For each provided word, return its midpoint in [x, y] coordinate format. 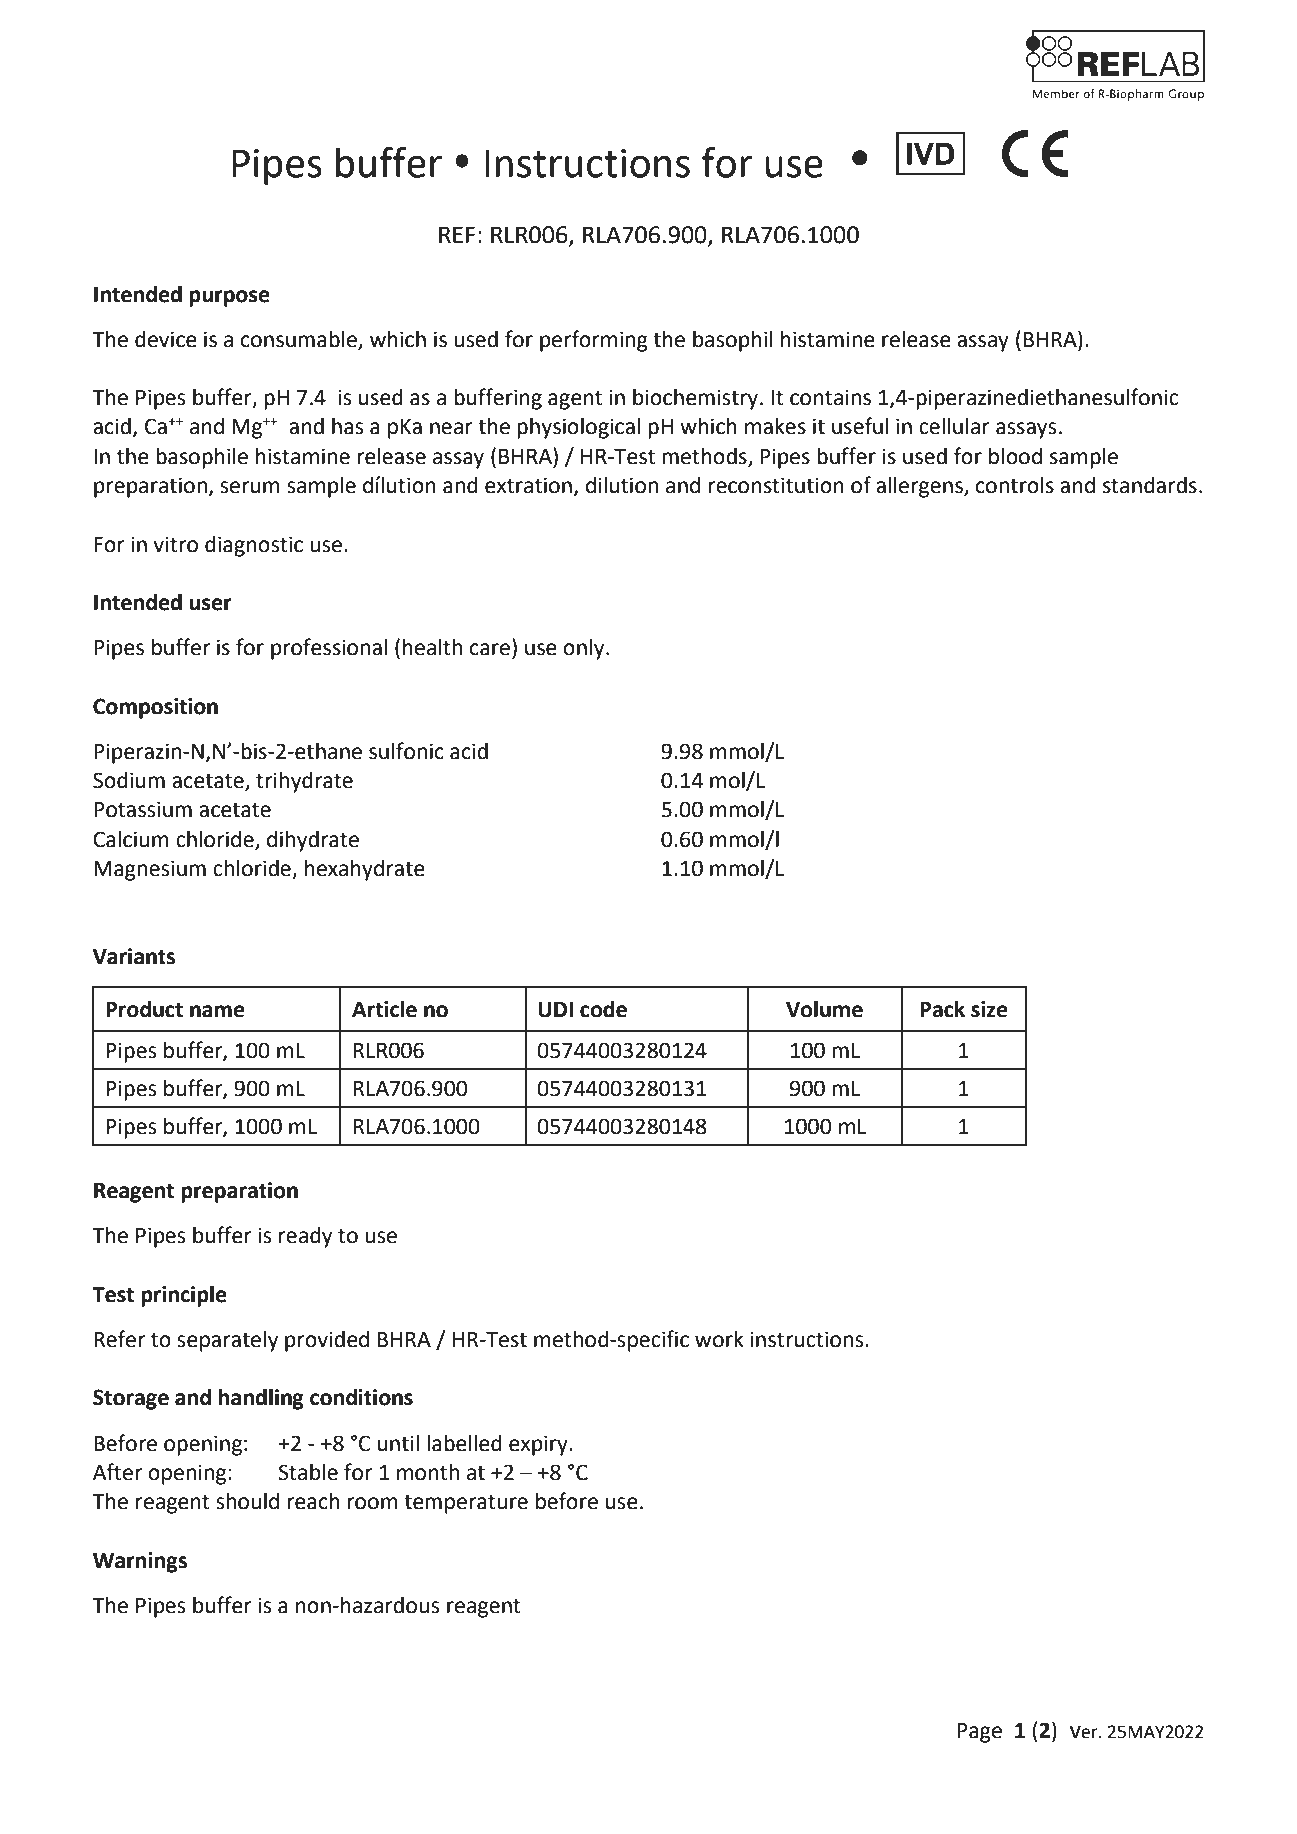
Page [979, 1733]
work [719, 1339]
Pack [942, 1009]
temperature [466, 1504]
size [989, 1009]
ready [305, 1237]
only [585, 649]
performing [594, 341]
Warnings [140, 1562]
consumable [300, 340]
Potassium [143, 809]
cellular [954, 426]
